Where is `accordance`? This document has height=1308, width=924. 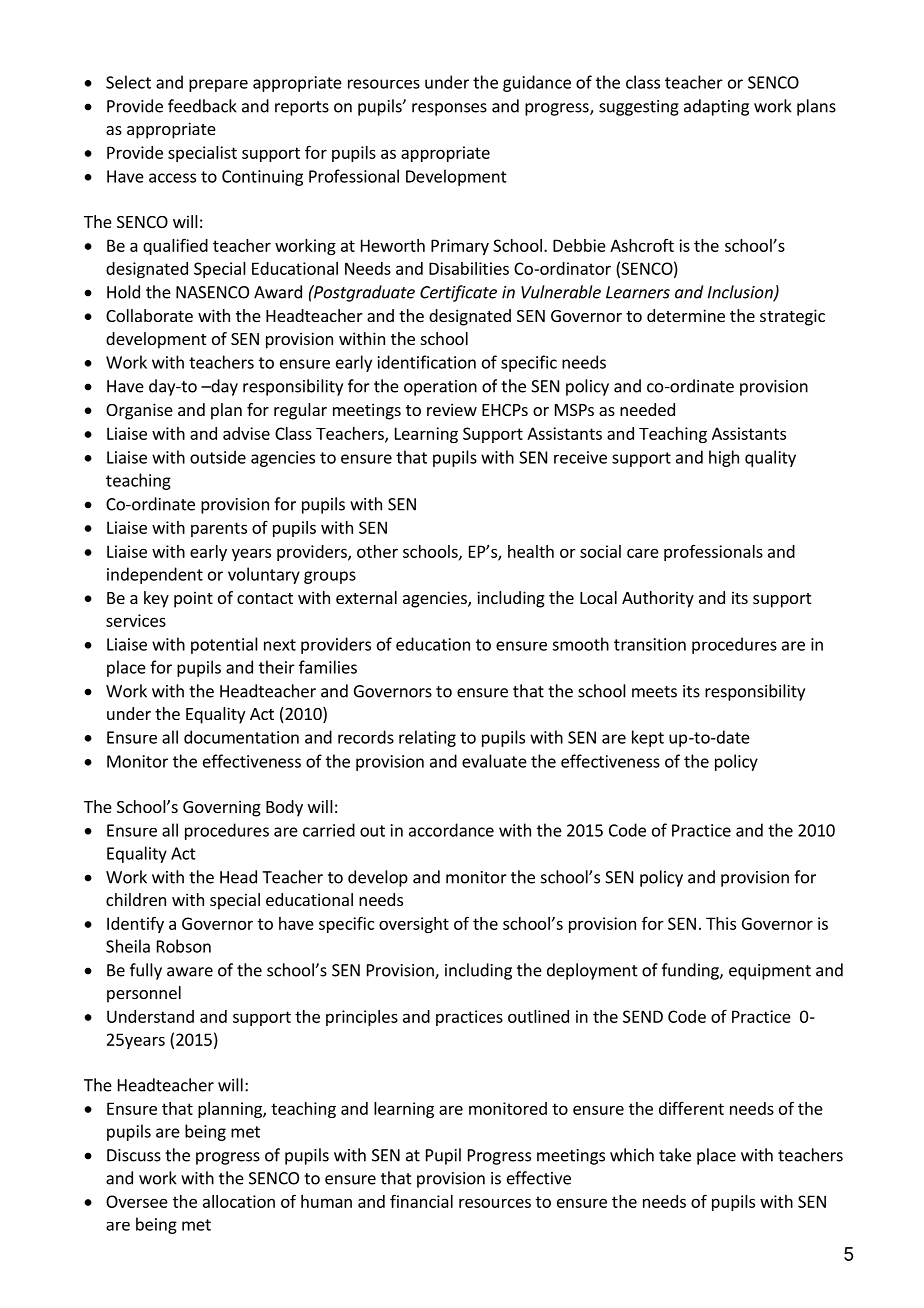 accordance is located at coordinates (451, 830).
